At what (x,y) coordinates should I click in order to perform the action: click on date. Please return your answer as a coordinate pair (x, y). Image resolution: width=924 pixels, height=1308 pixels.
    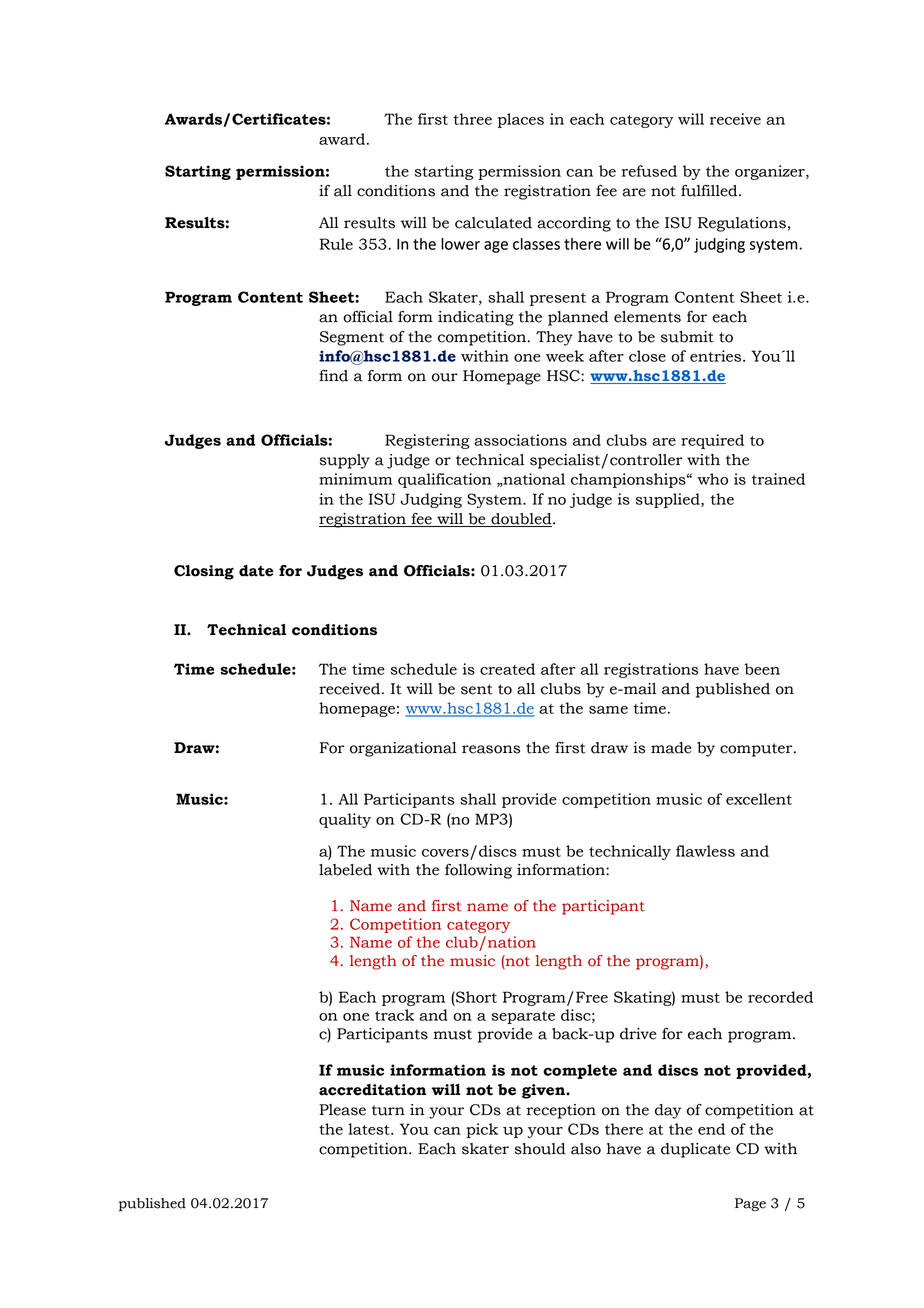
    Looking at the image, I should click on (256, 571).
